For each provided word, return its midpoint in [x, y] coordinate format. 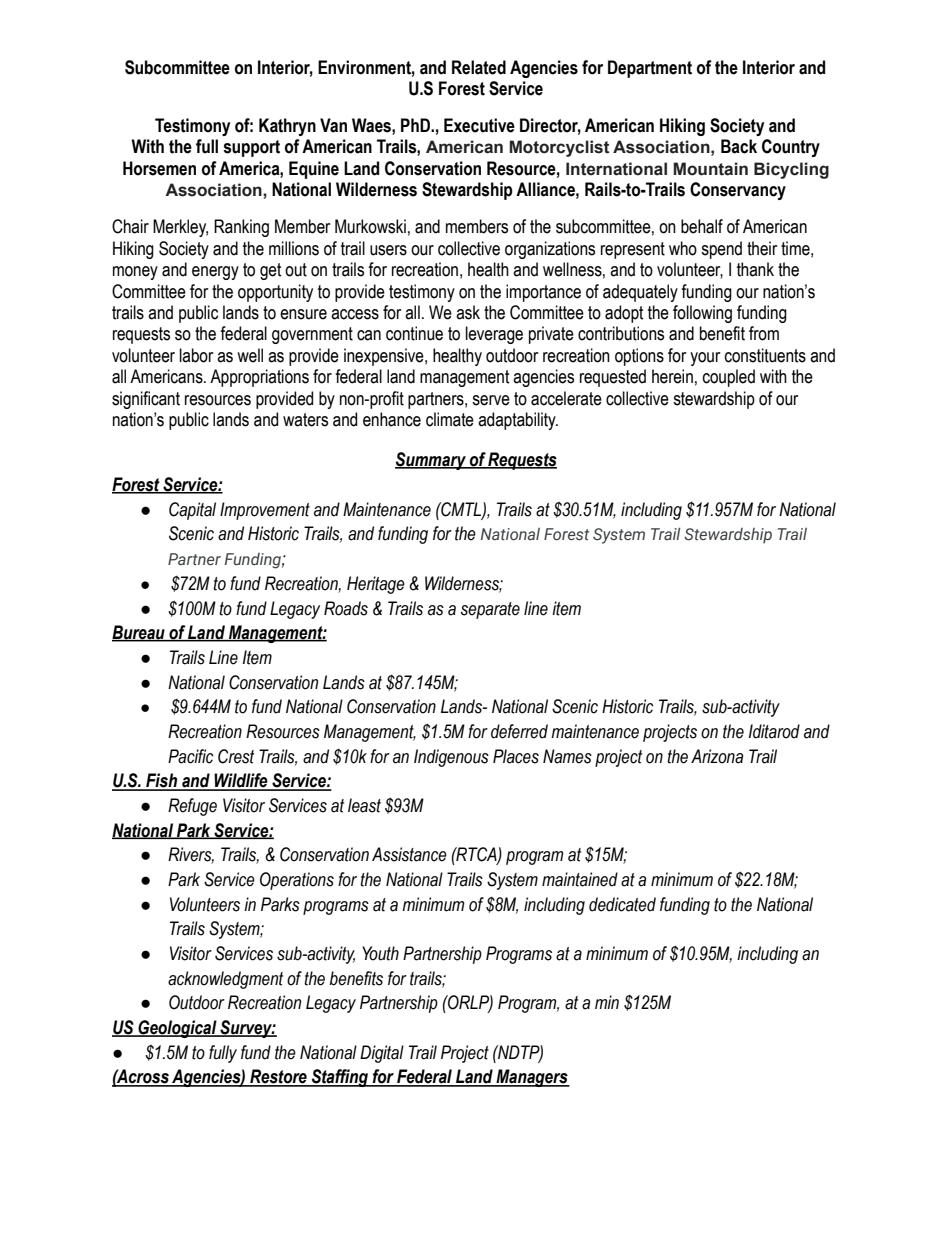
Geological [177, 1029]
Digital [382, 1054]
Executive [479, 125]
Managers [532, 1078]
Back [739, 146]
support [251, 148]
